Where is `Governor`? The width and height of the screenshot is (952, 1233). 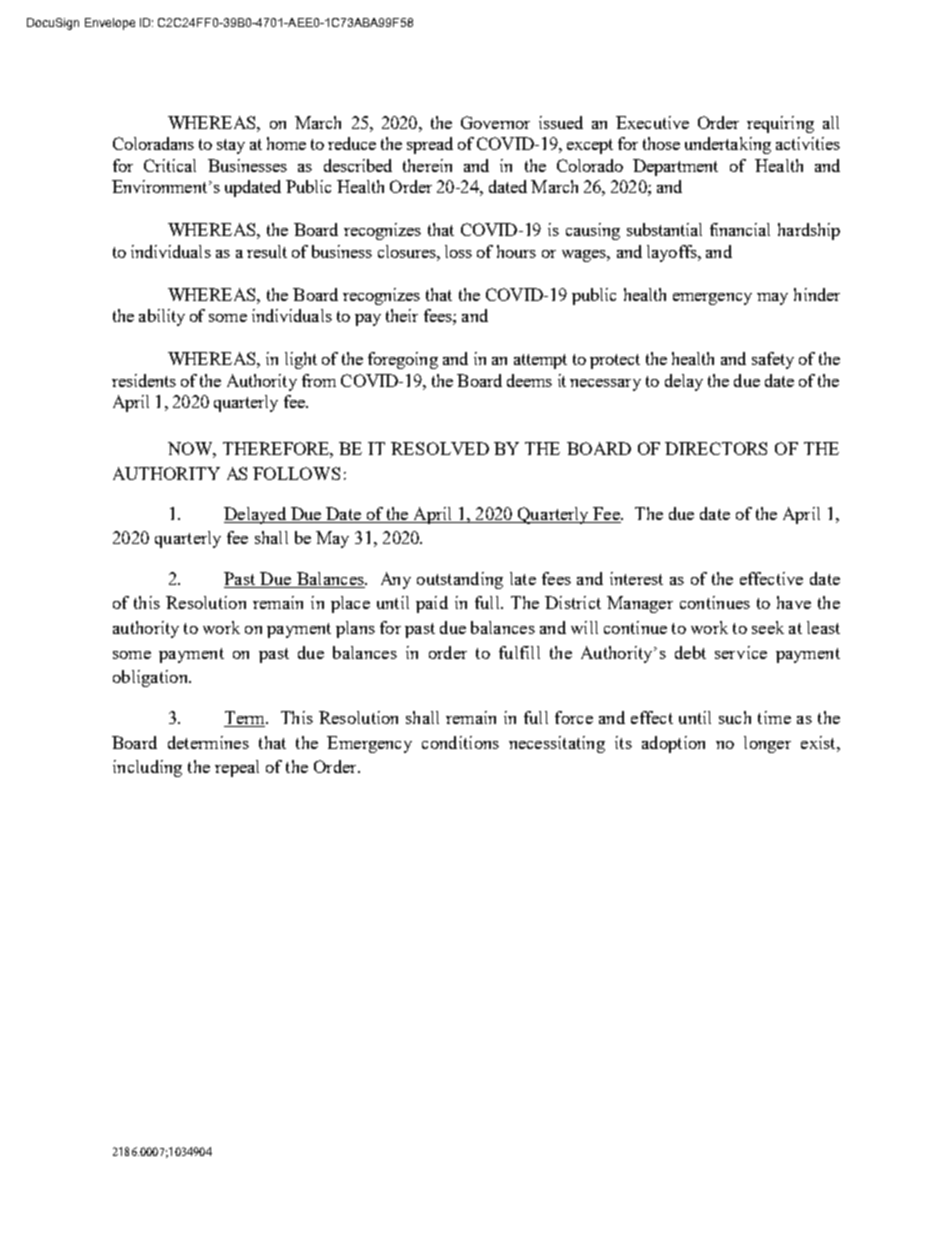
Governor is located at coordinates (495, 122).
